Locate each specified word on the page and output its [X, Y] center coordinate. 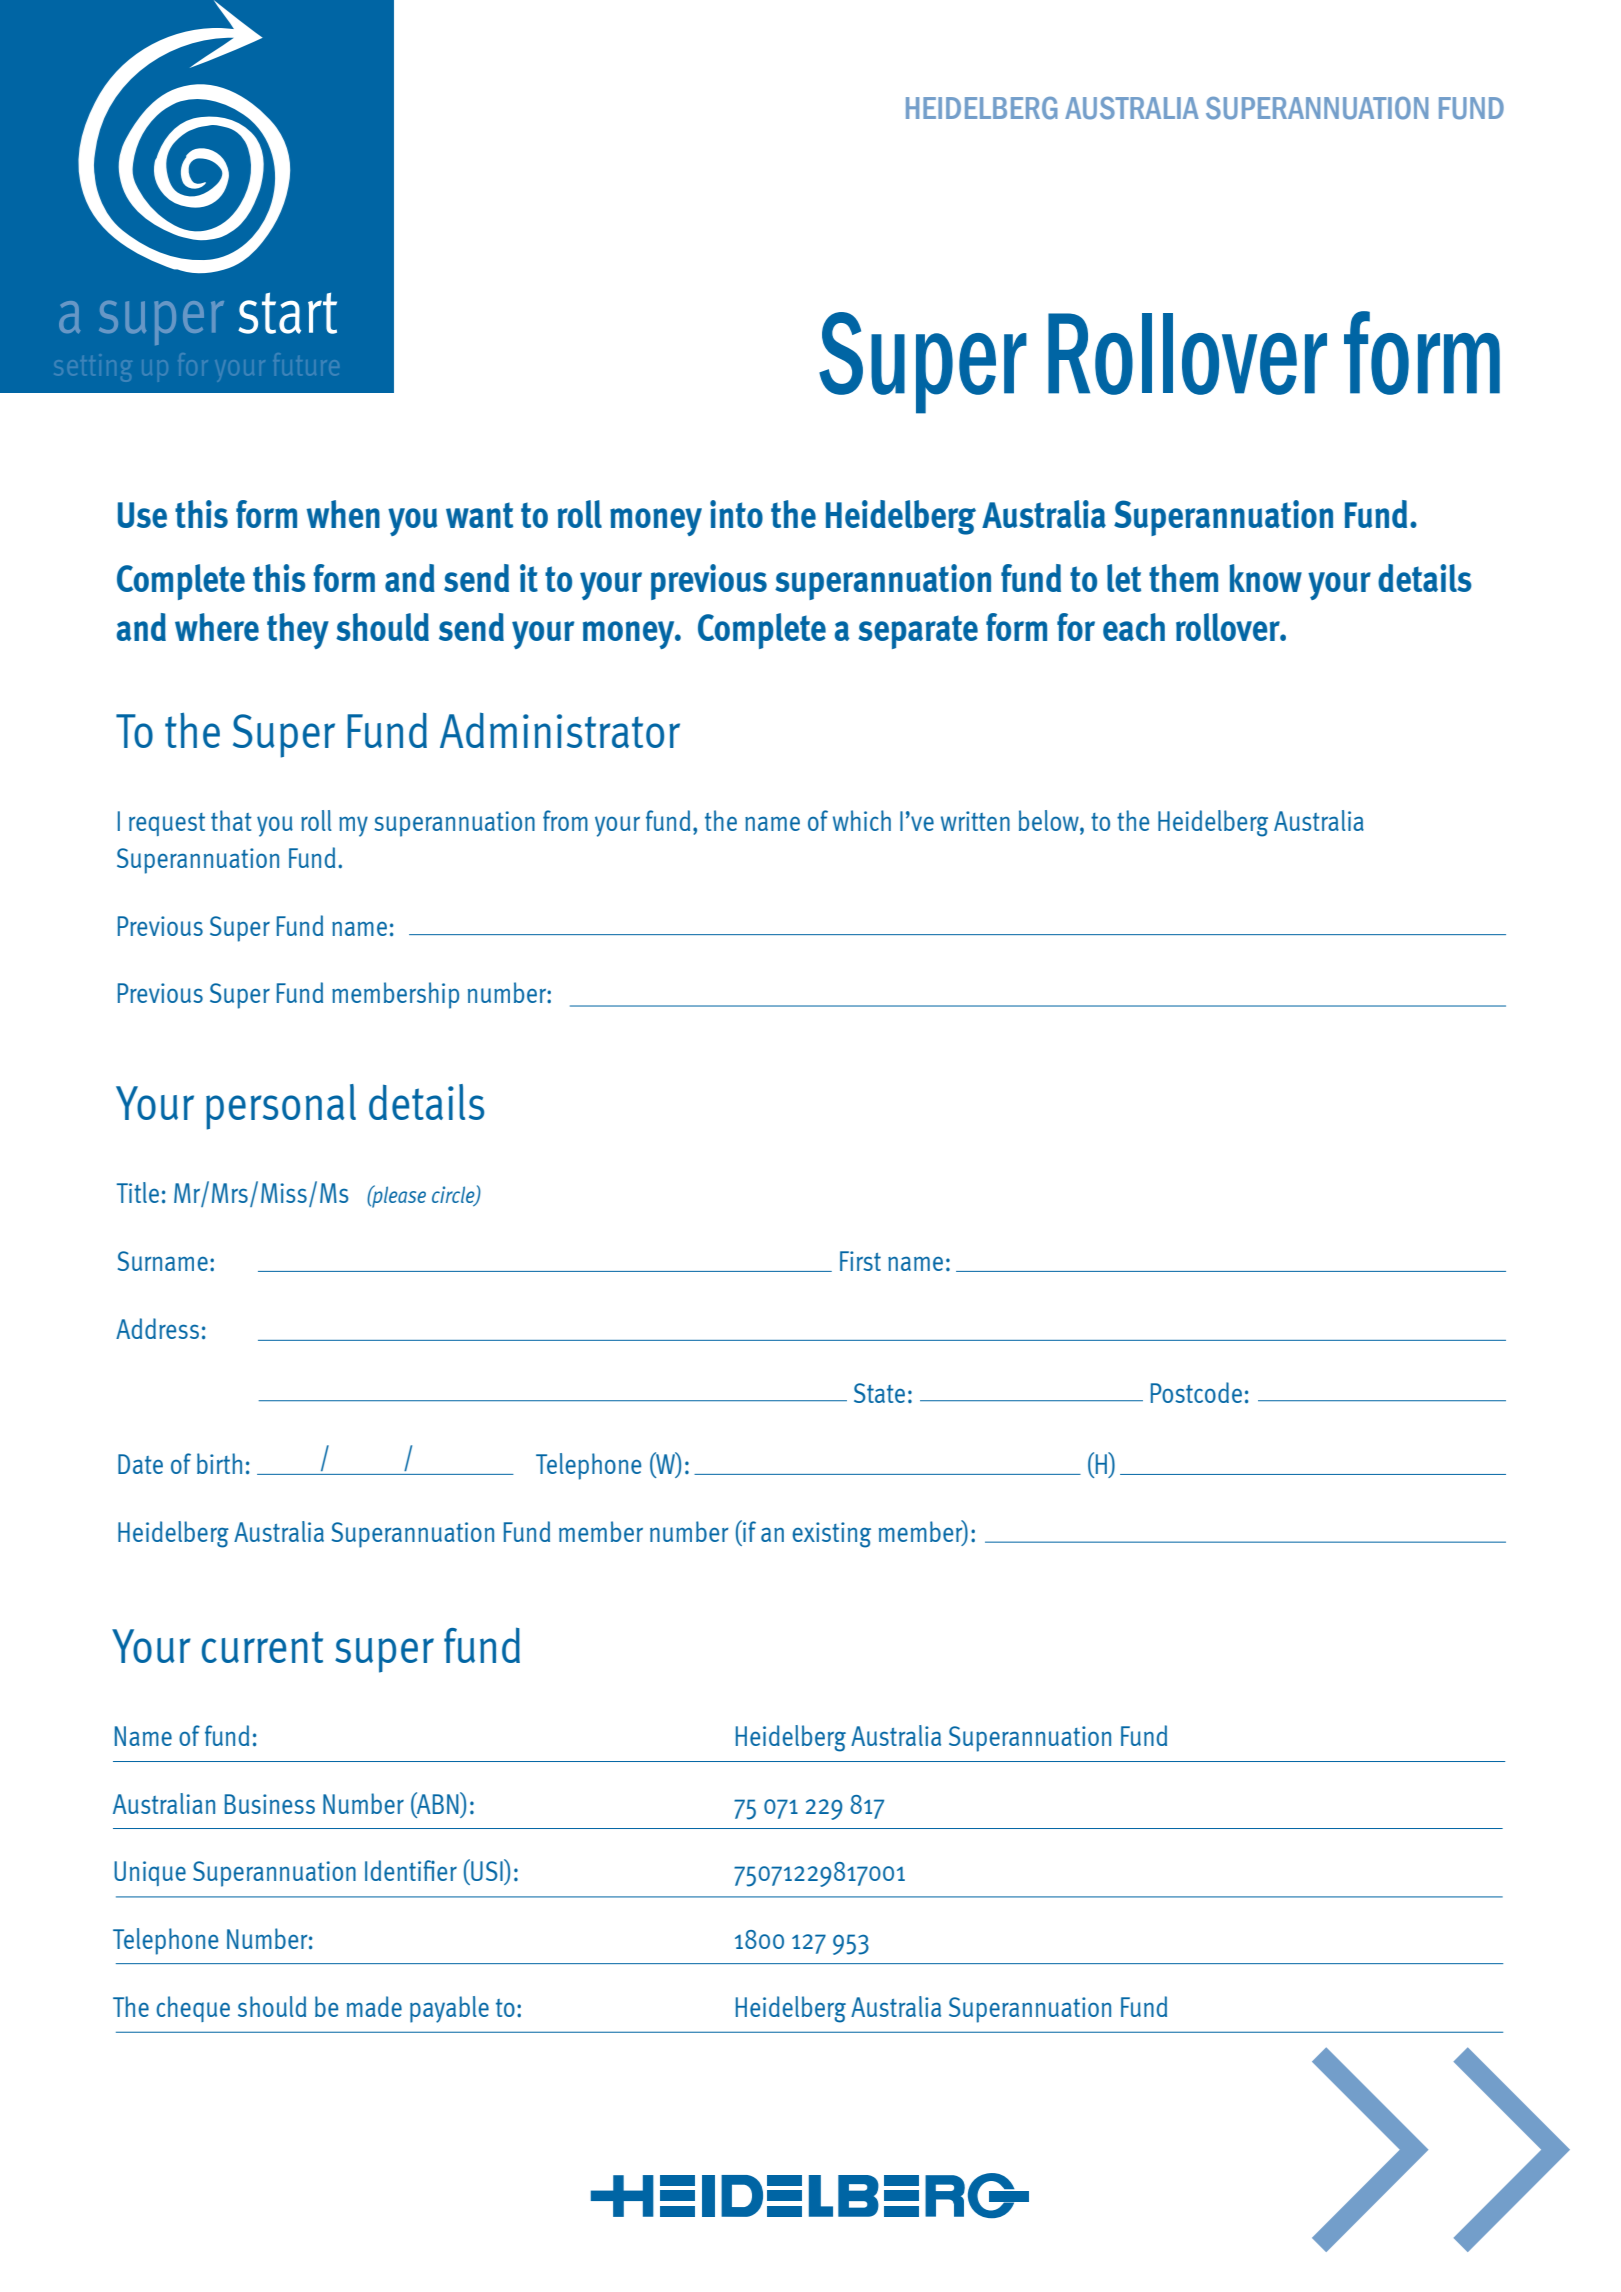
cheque [193, 2009]
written [975, 821]
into [736, 514]
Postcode [1196, 1392]
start [287, 313]
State [879, 1393]
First [860, 1261]
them [1183, 578]
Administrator [560, 730]
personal [281, 1107]
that [231, 820]
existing [831, 1535]
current [262, 1647]
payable [449, 2009]
